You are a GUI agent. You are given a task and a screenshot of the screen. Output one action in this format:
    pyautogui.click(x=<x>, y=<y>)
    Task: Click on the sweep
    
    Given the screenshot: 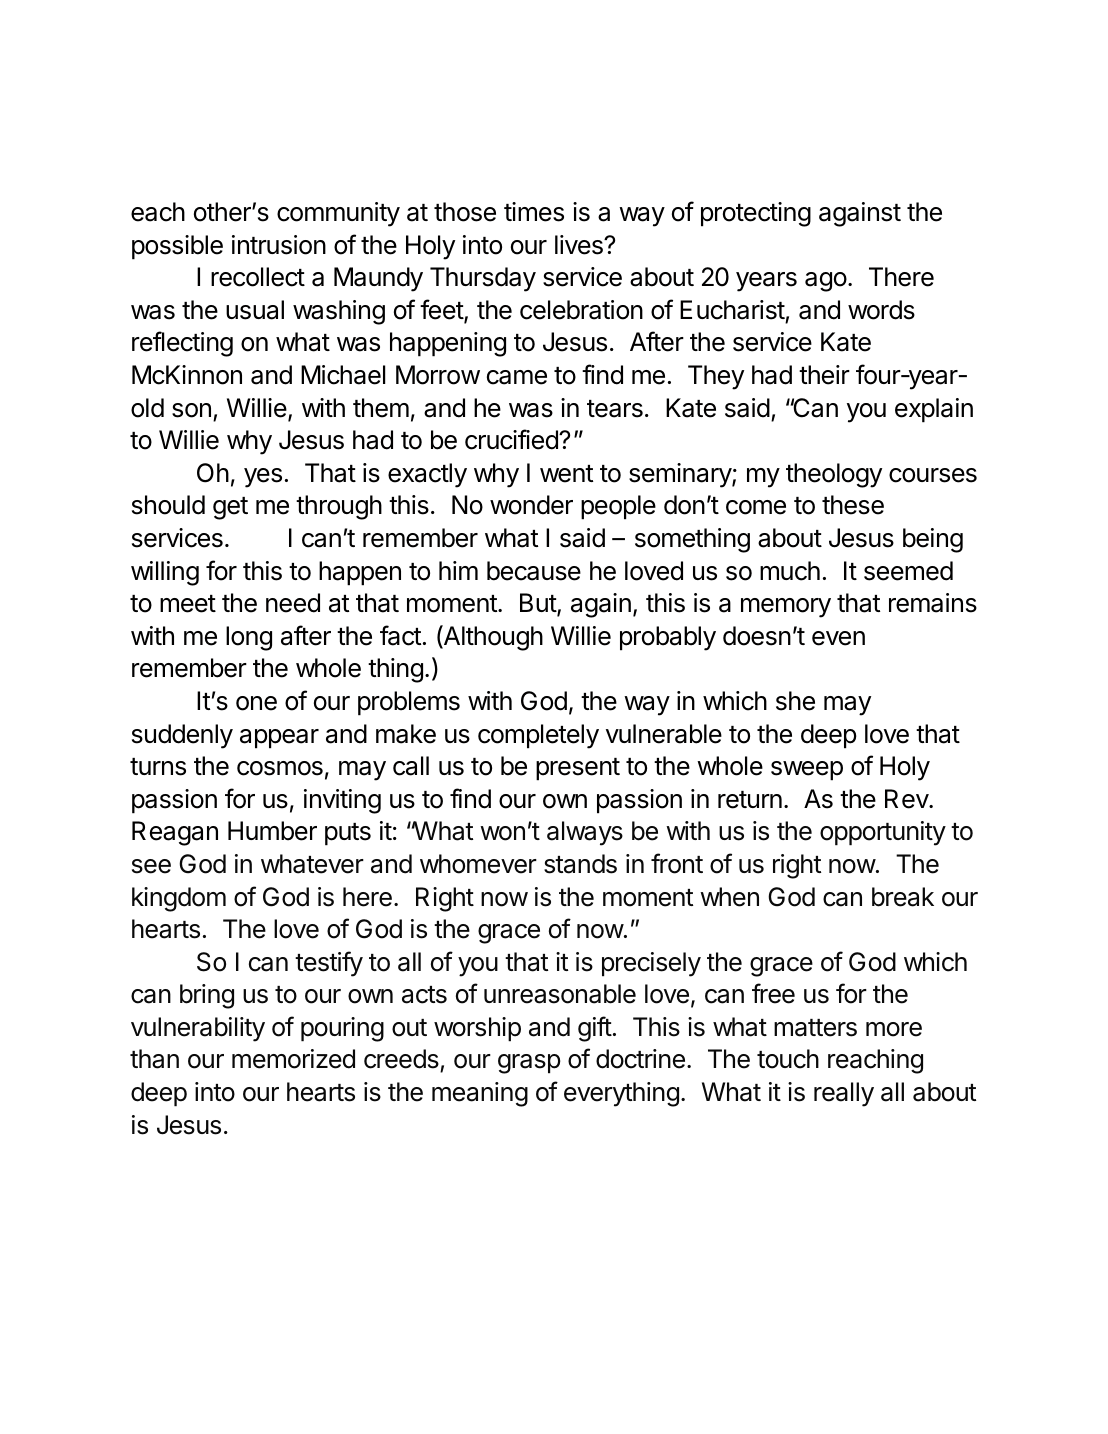 What is the action you would take?
    pyautogui.click(x=807, y=771)
